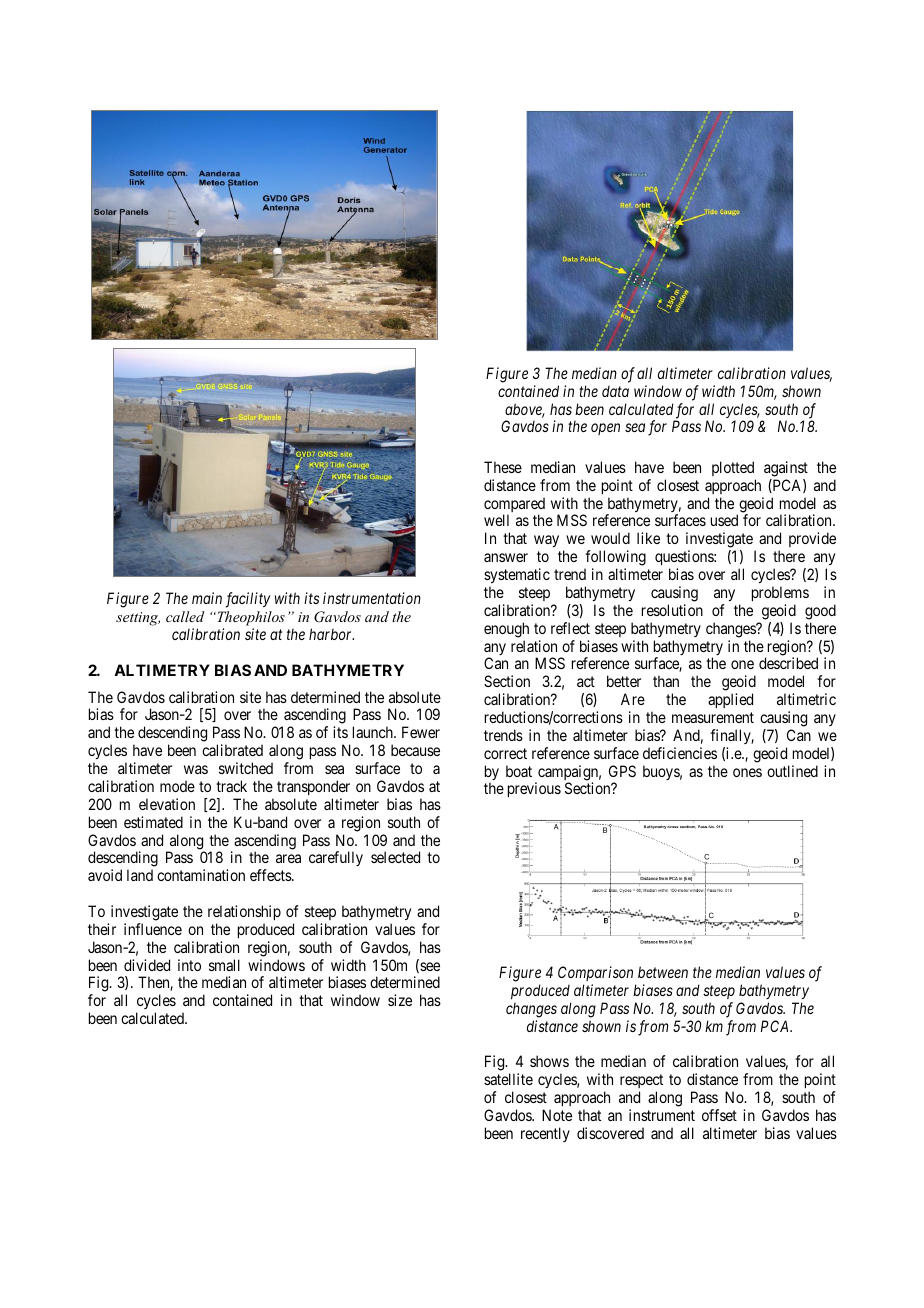 The width and height of the screenshot is (924, 1308). What do you see at coordinates (719, 1115) in the screenshot?
I see `offset` at bounding box center [719, 1115].
